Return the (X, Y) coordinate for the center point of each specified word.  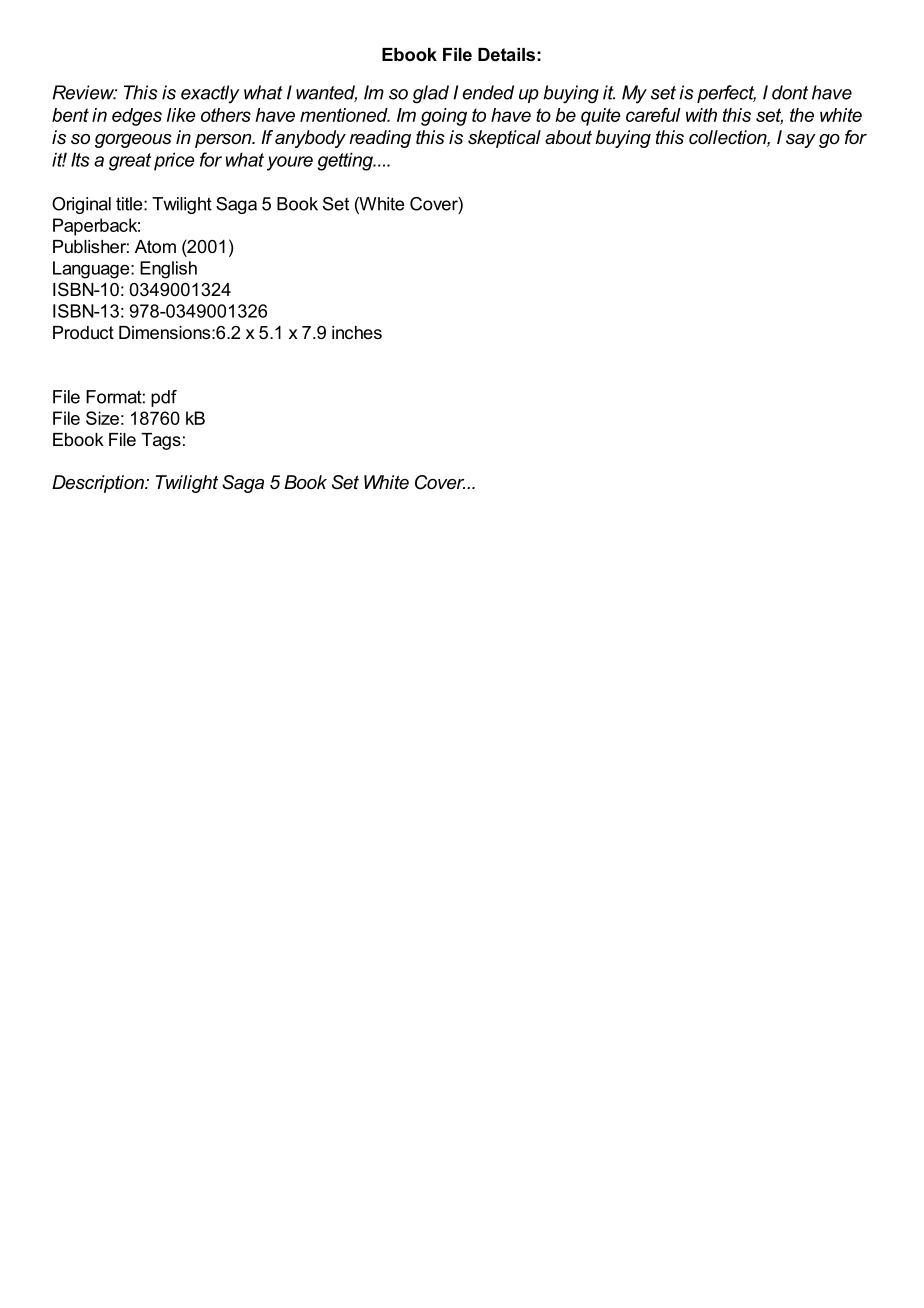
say (801, 141)
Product (83, 332)
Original (81, 205)
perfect (726, 94)
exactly (210, 94)
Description (99, 484)
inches (357, 332)
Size (102, 418)
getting (346, 161)
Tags (161, 441)
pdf (164, 398)
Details (506, 54)
